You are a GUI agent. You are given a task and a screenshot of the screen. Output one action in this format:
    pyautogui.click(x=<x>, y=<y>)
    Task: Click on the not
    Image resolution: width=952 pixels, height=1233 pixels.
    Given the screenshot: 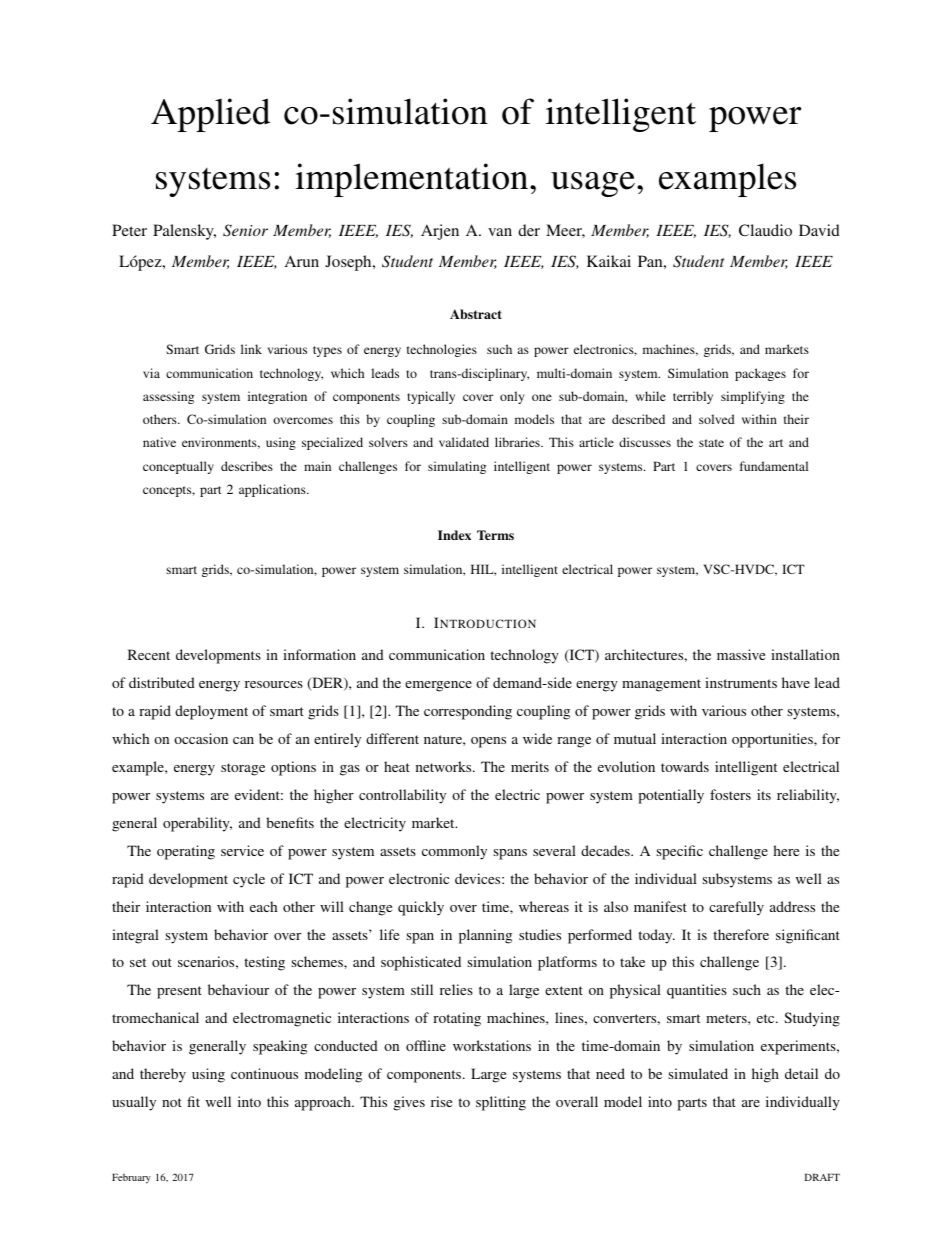 What is the action you would take?
    pyautogui.click(x=172, y=1102)
